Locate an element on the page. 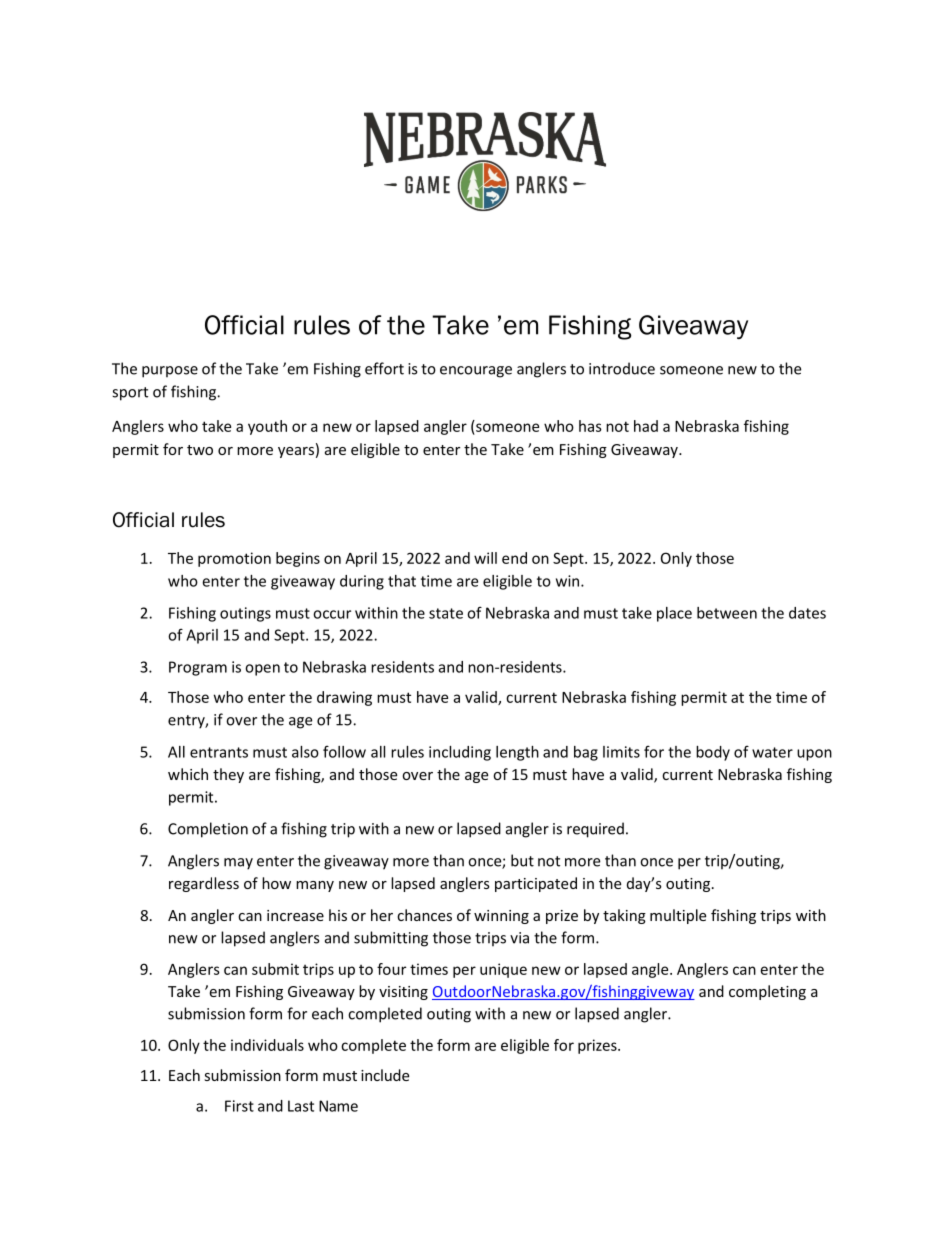  including is located at coordinates (460, 753).
